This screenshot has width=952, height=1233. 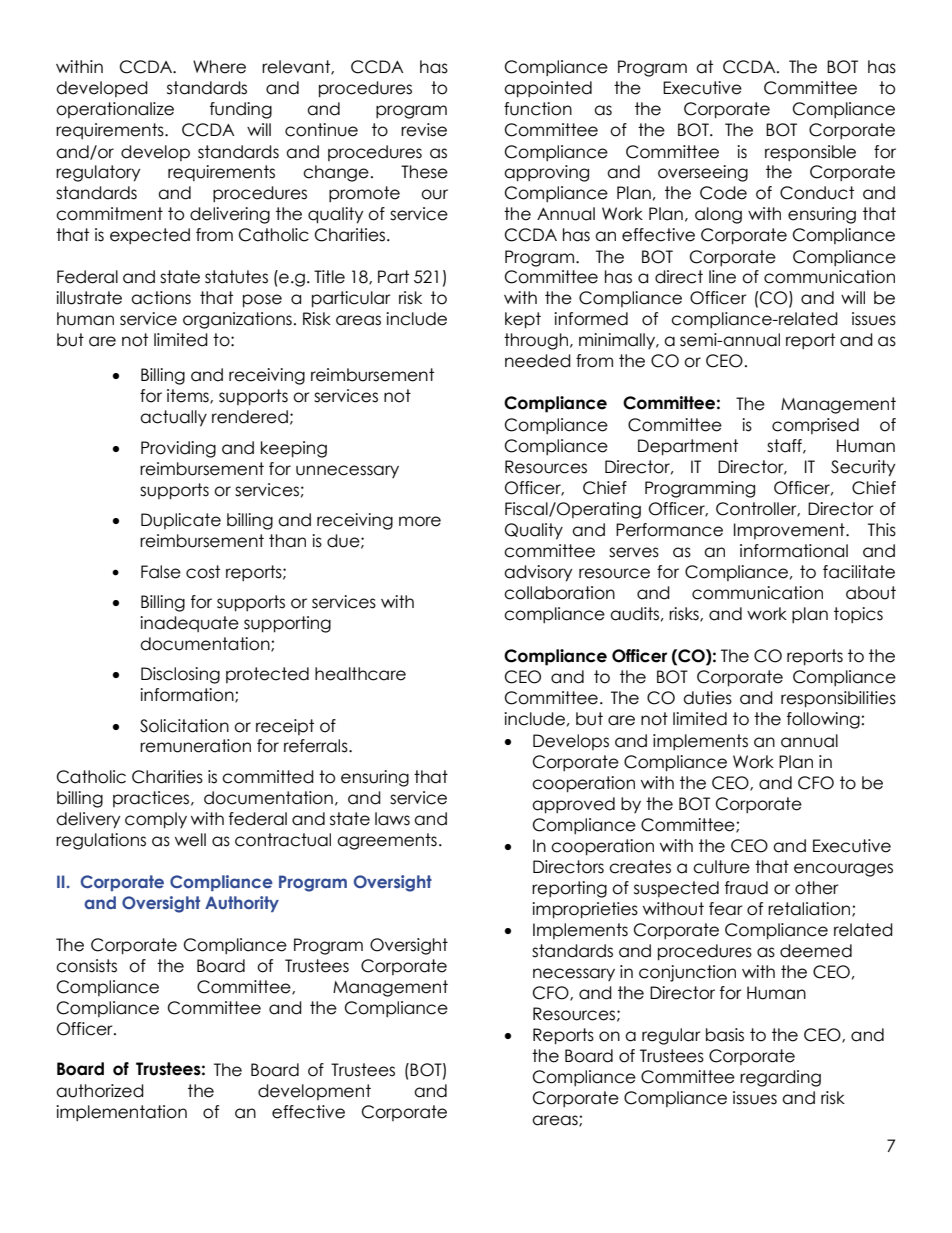 I want to click on False, so click(x=161, y=572).
